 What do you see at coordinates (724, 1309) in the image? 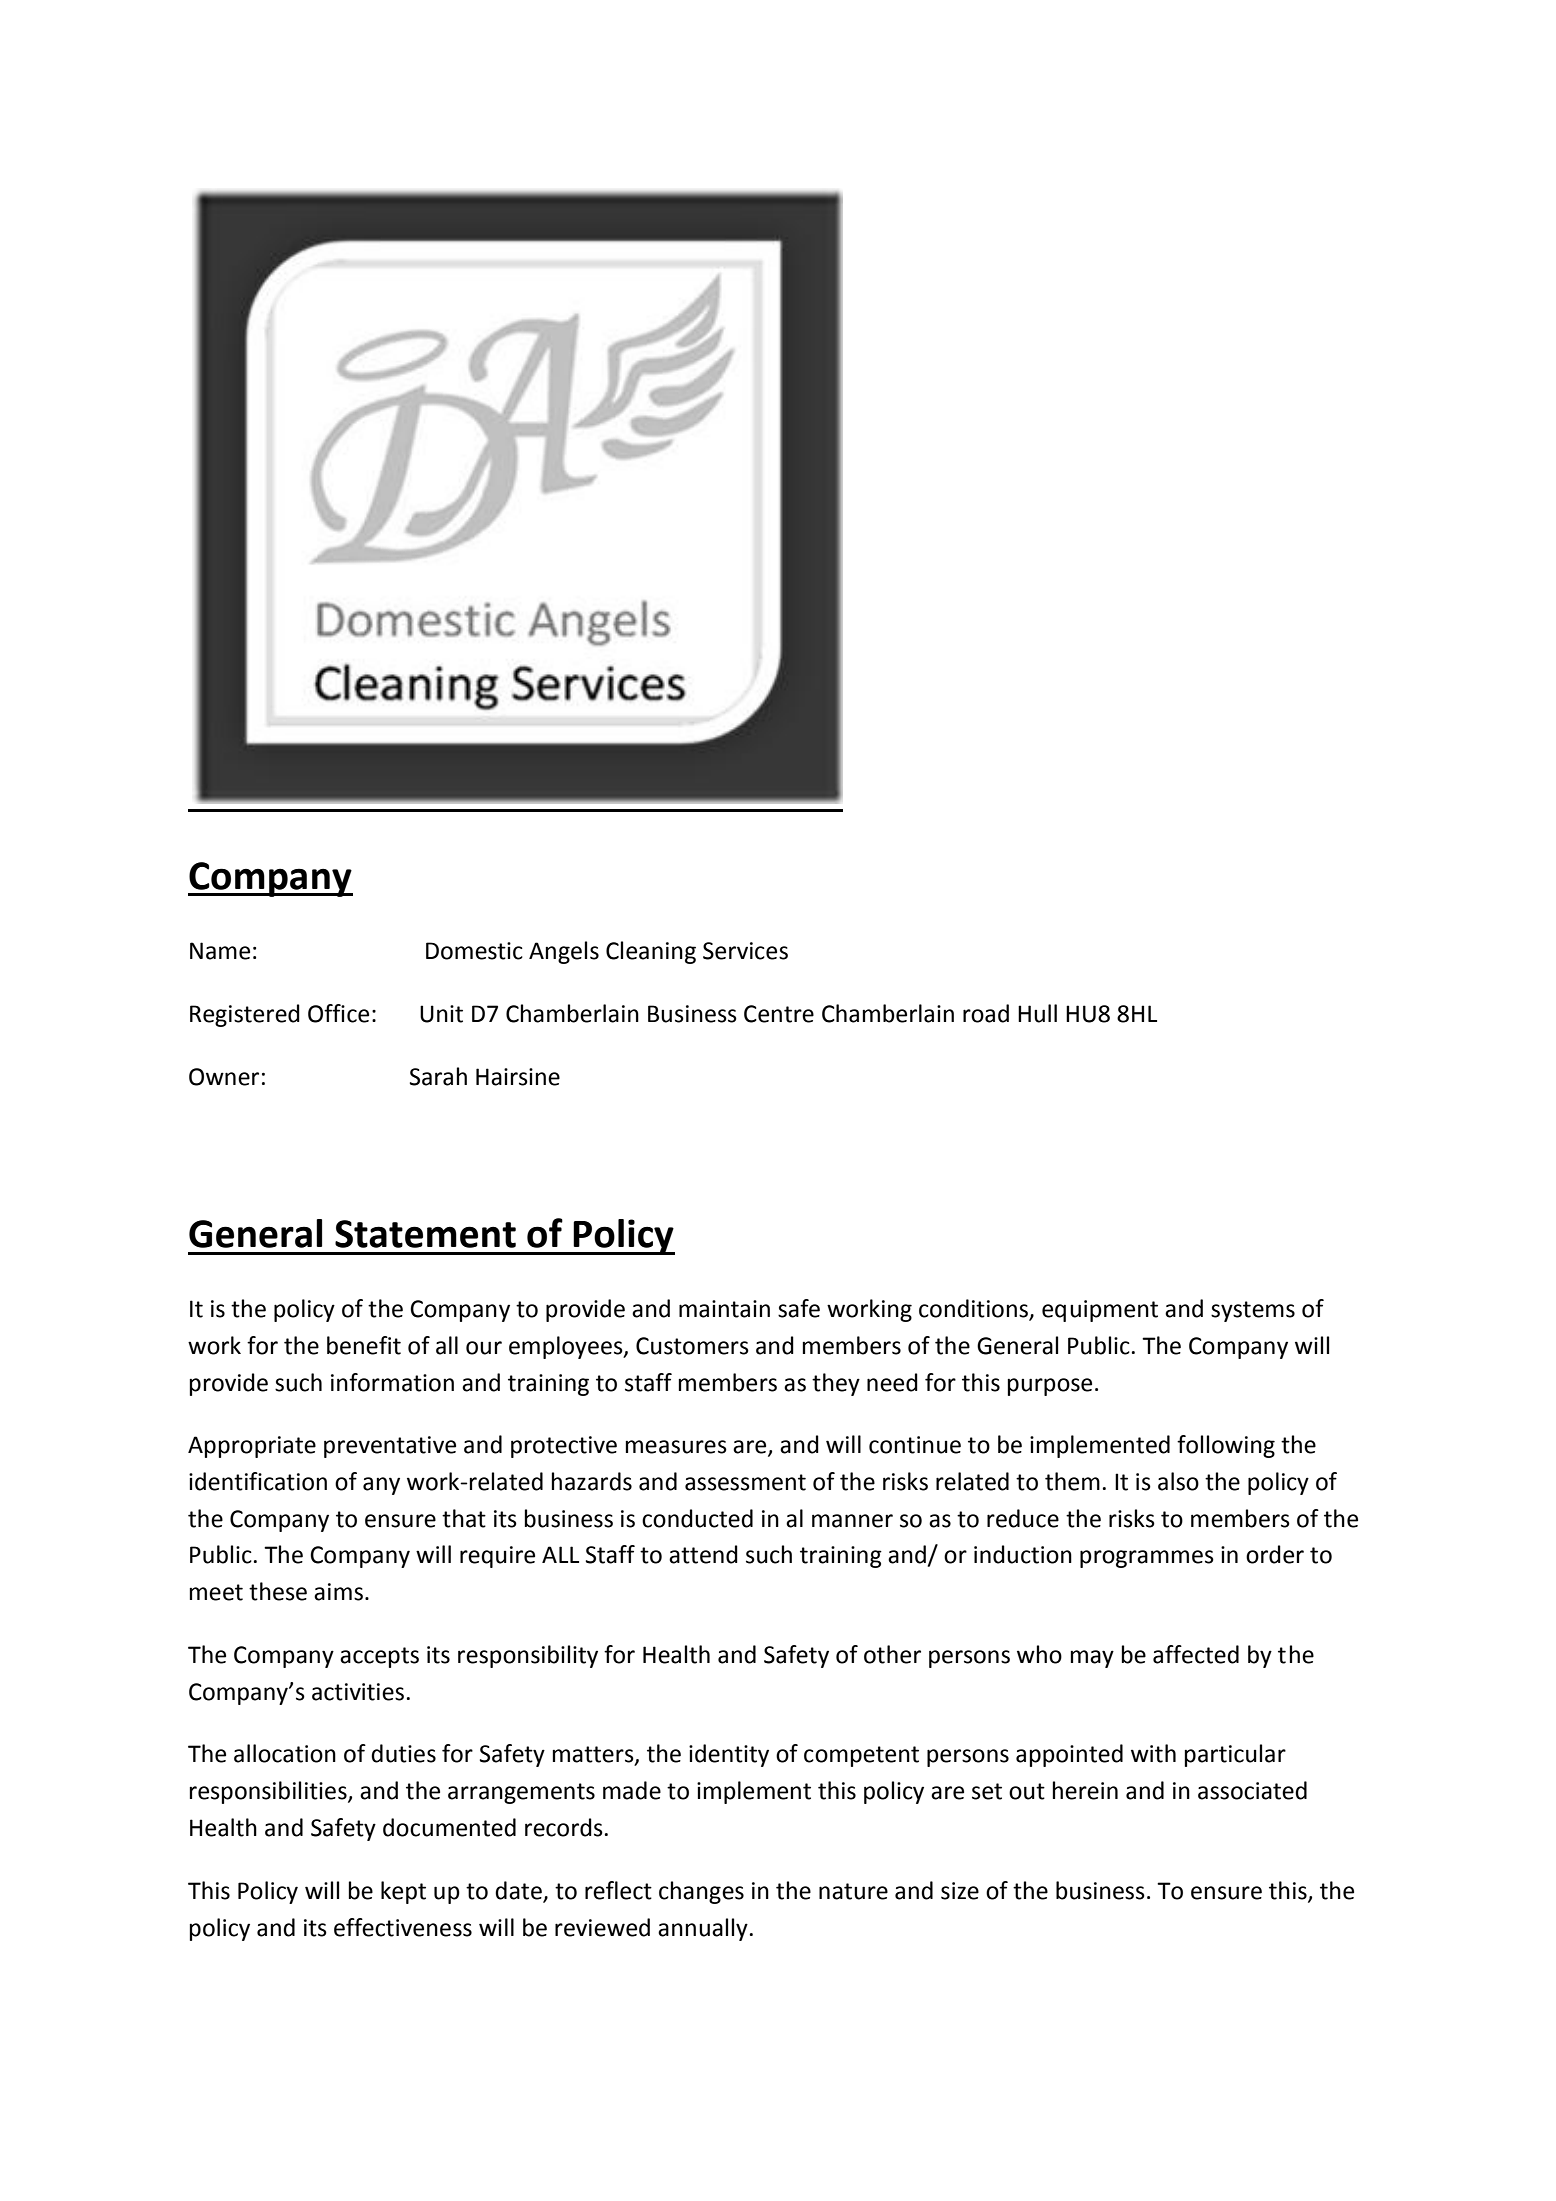
I see `maintain` at bounding box center [724, 1309].
